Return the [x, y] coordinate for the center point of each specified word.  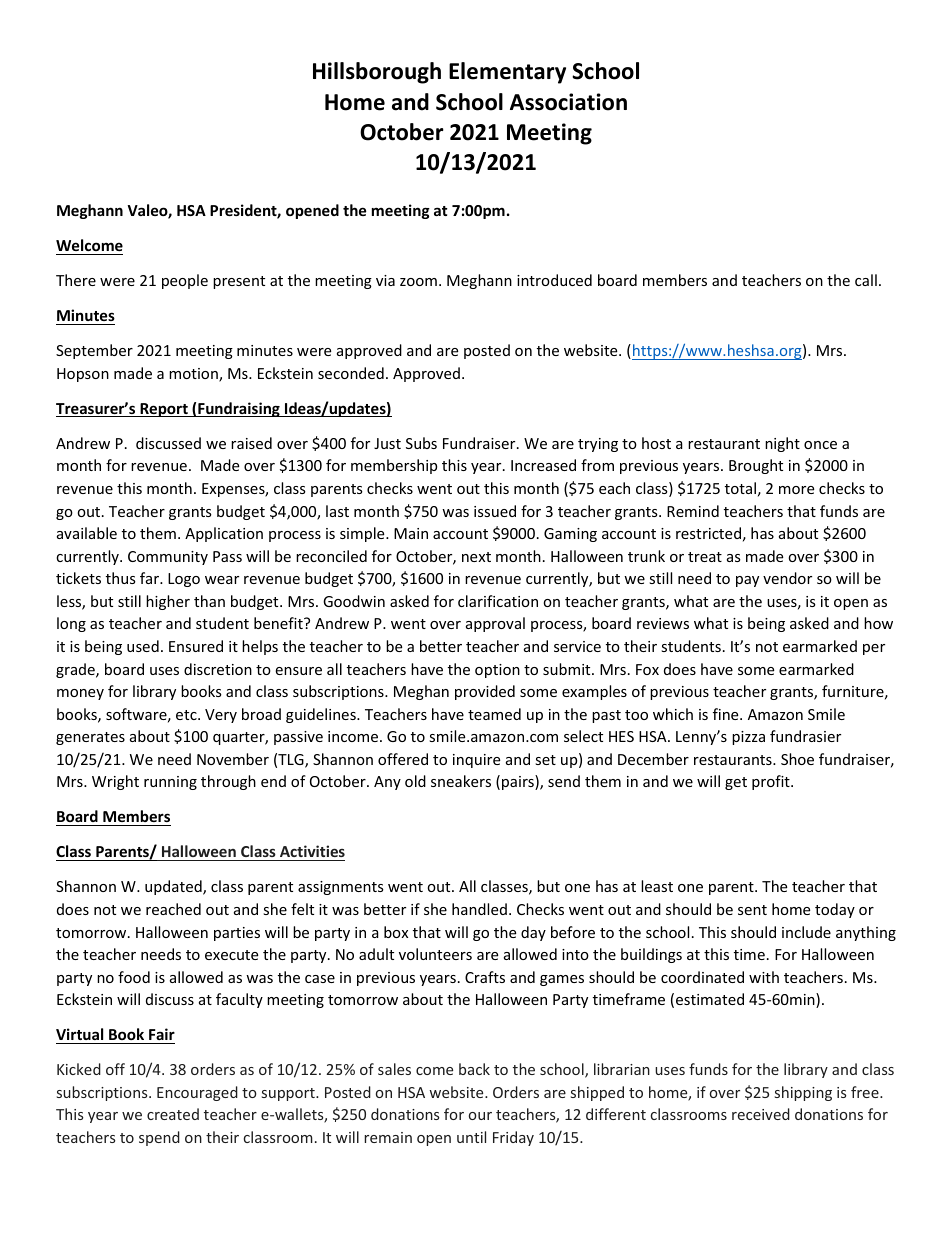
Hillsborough [377, 73]
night [782, 444]
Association [568, 102]
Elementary [507, 73]
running [170, 783]
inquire [476, 761]
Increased [543, 465]
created [173, 1114]
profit [772, 782]
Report [164, 410]
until [471, 1137]
